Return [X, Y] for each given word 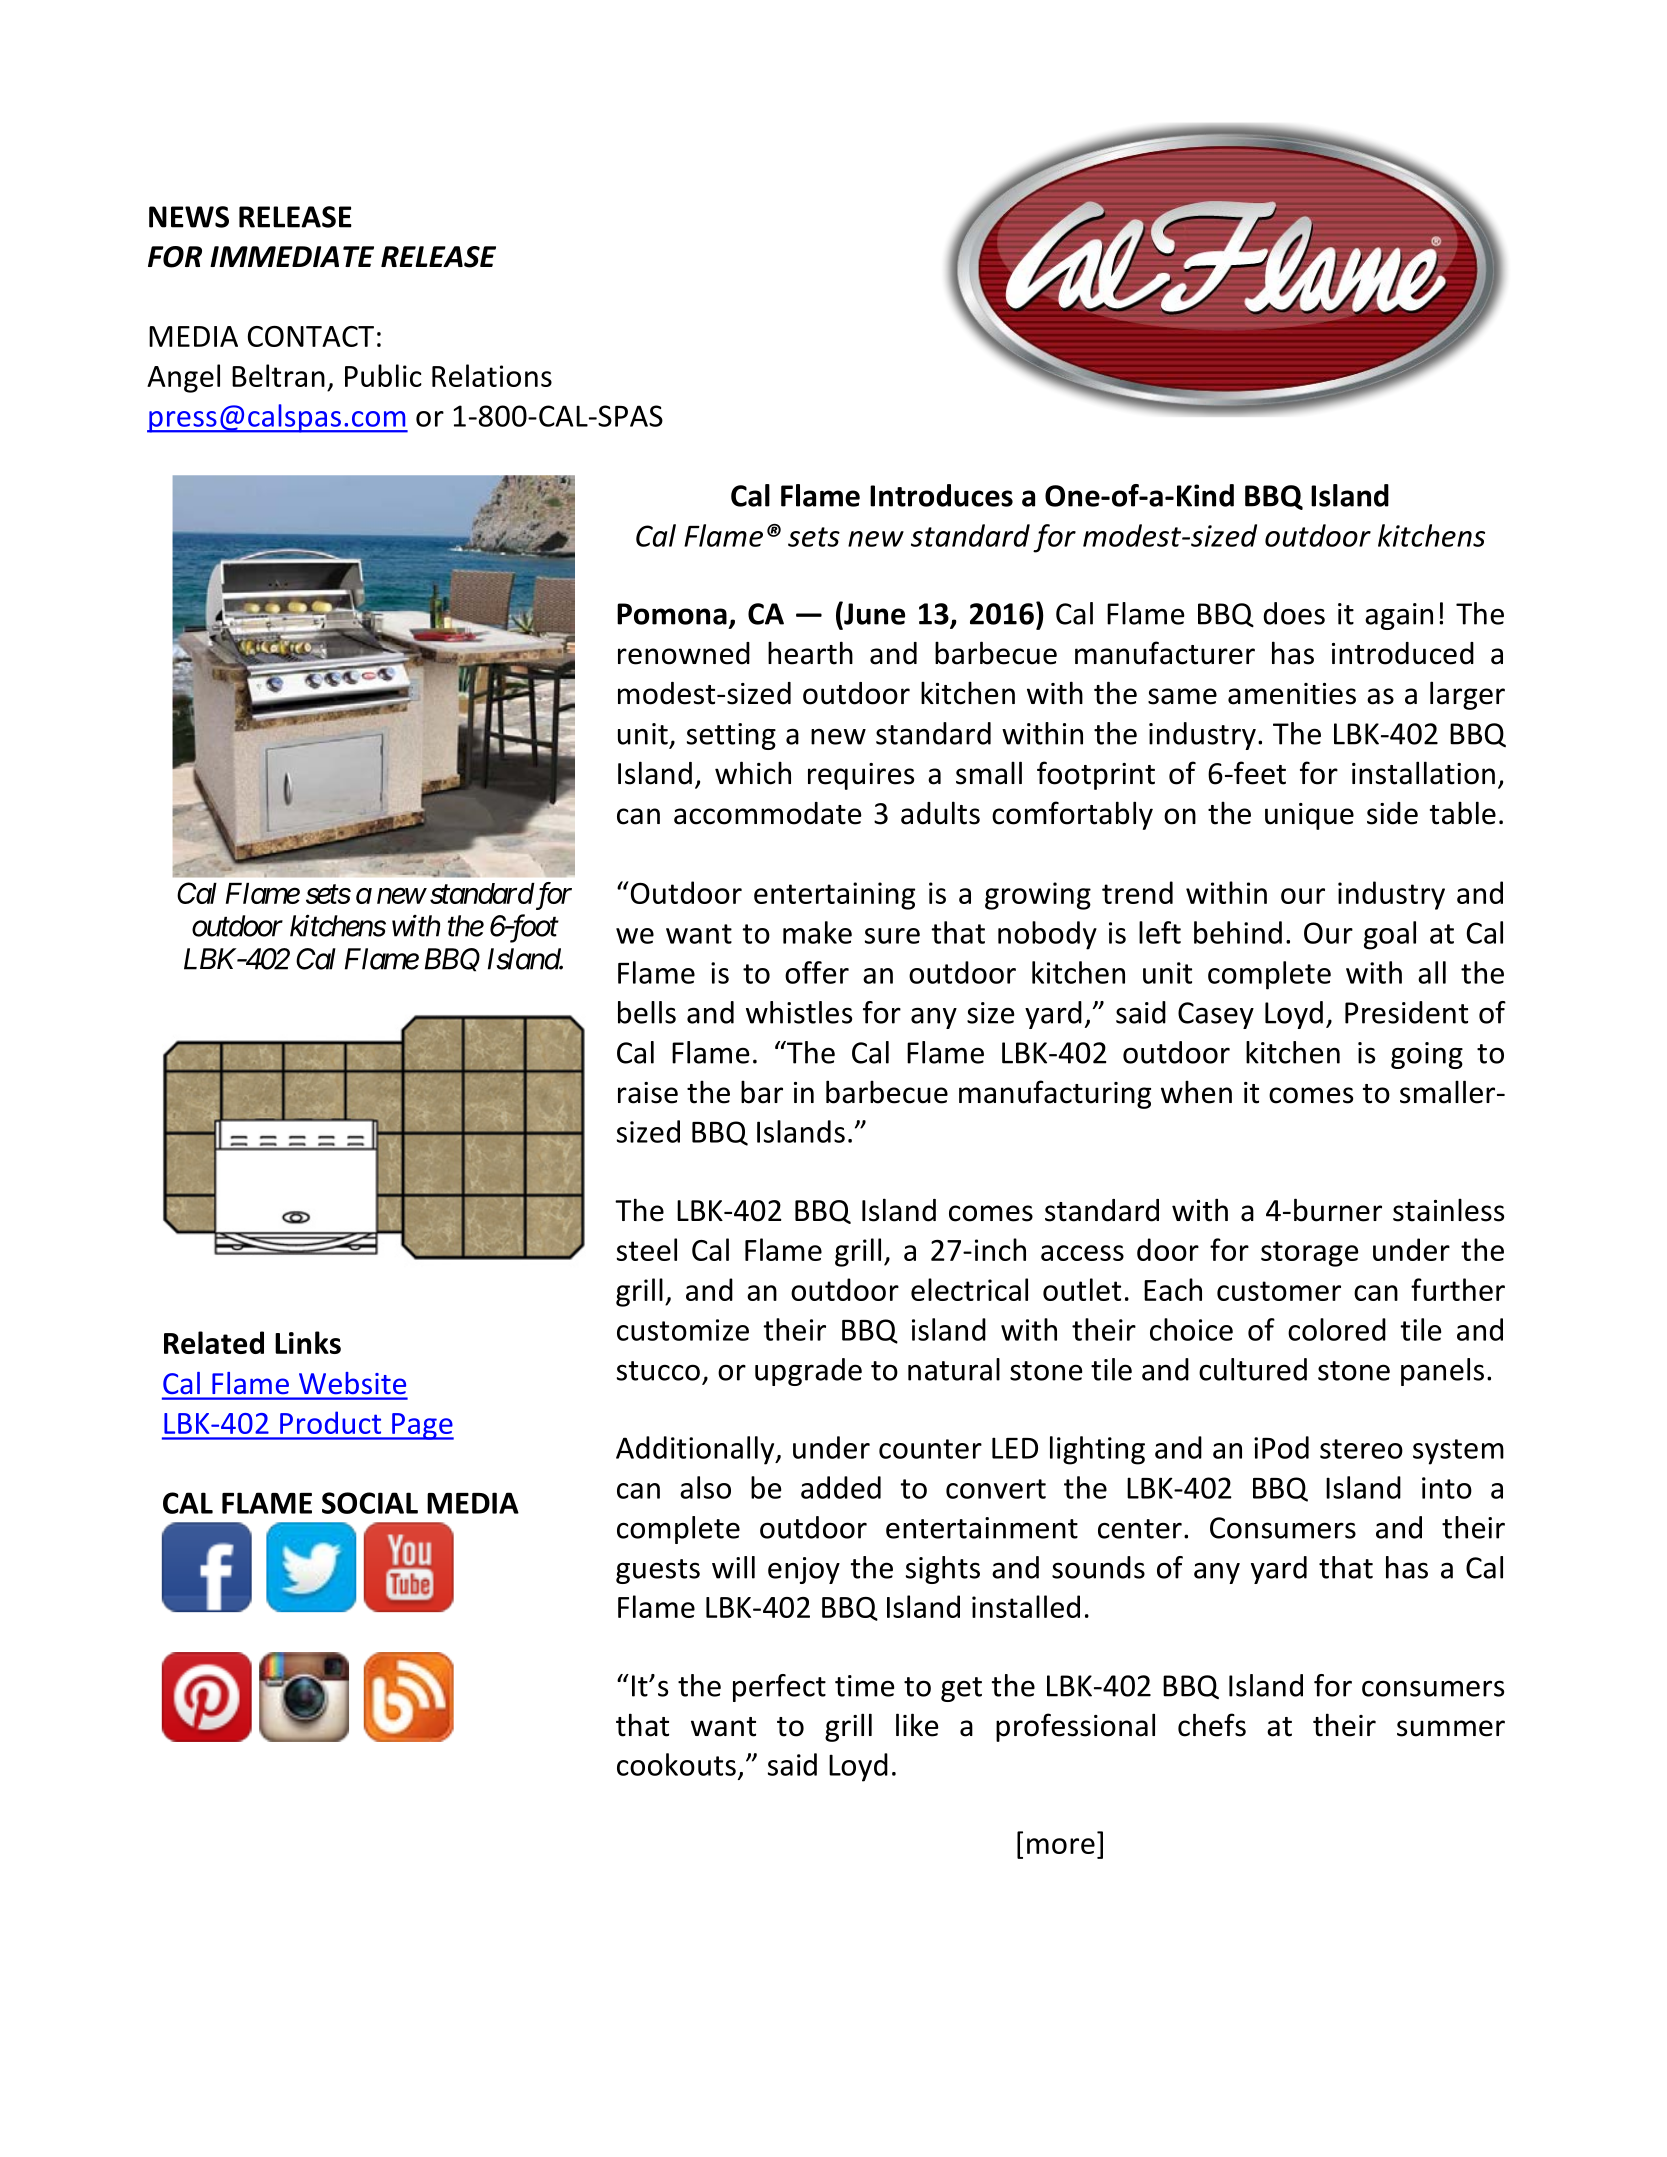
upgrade [808, 1372]
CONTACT [311, 336]
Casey [1216, 1015]
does [1294, 613]
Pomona [672, 614]
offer [817, 972]
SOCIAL [370, 1503]
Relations [492, 375]
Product [330, 1422]
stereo [1361, 1449]
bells [647, 1012]
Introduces [941, 495]
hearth [810, 653]
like [917, 1725]
